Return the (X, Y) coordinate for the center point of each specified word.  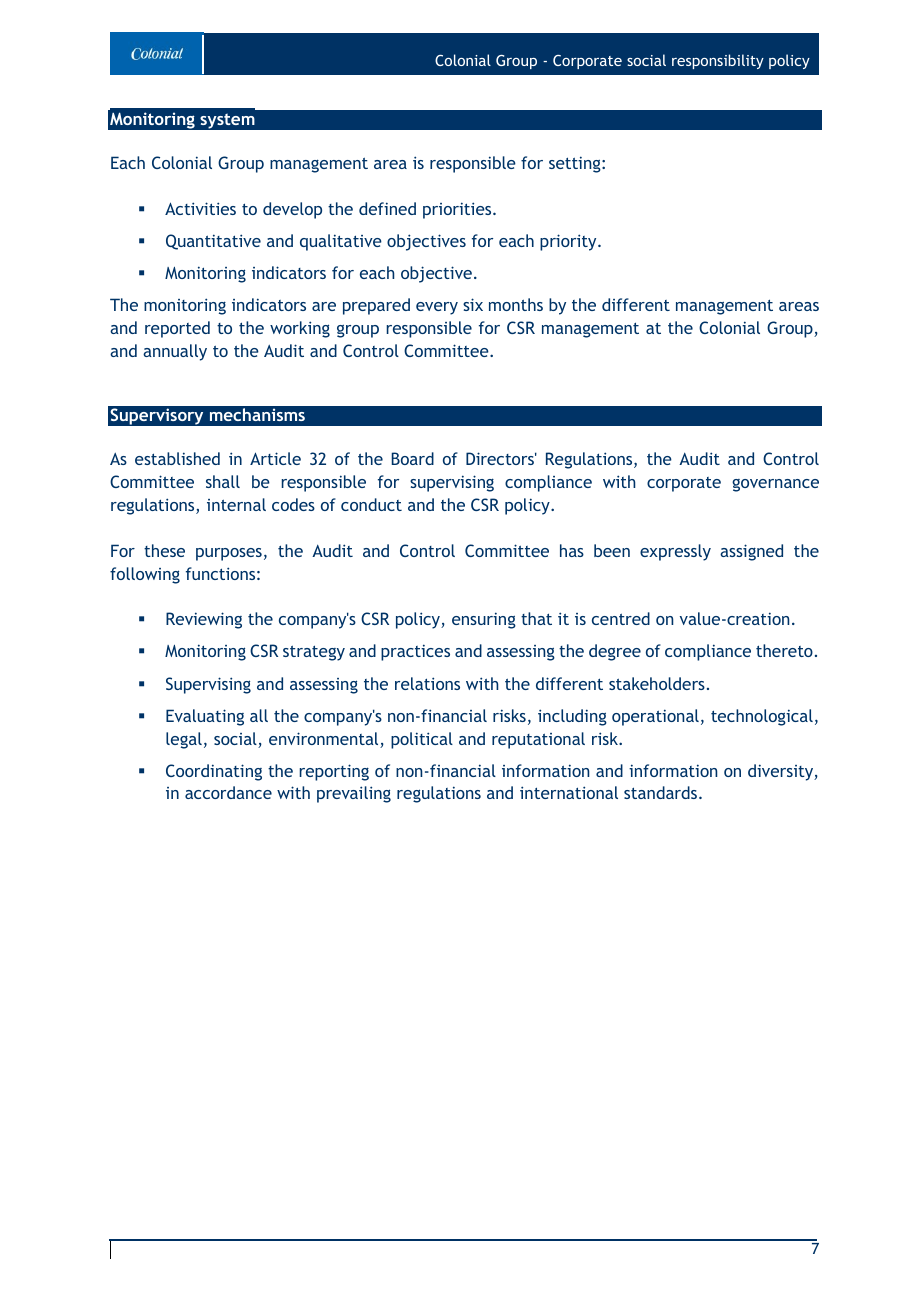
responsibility (718, 61)
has (572, 550)
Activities (200, 208)
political (422, 740)
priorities (458, 210)
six (473, 304)
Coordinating (214, 772)
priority (569, 242)
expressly (675, 552)
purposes (229, 554)
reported (177, 329)
